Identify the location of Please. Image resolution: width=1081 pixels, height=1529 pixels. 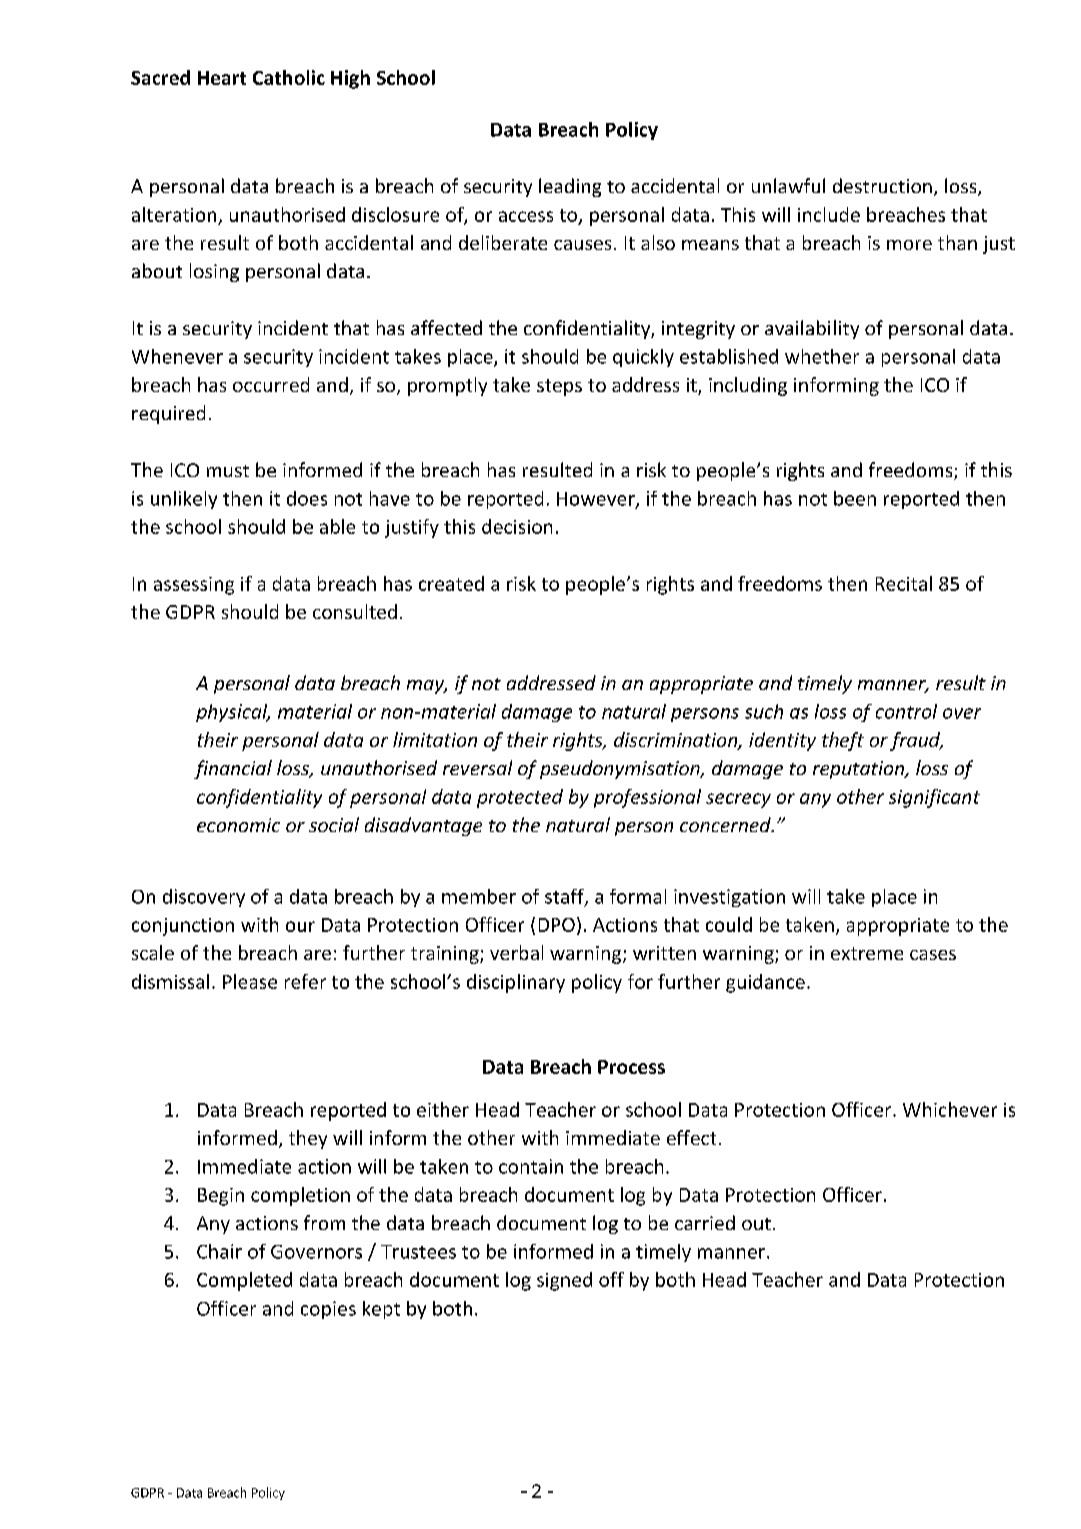
(250, 981).
